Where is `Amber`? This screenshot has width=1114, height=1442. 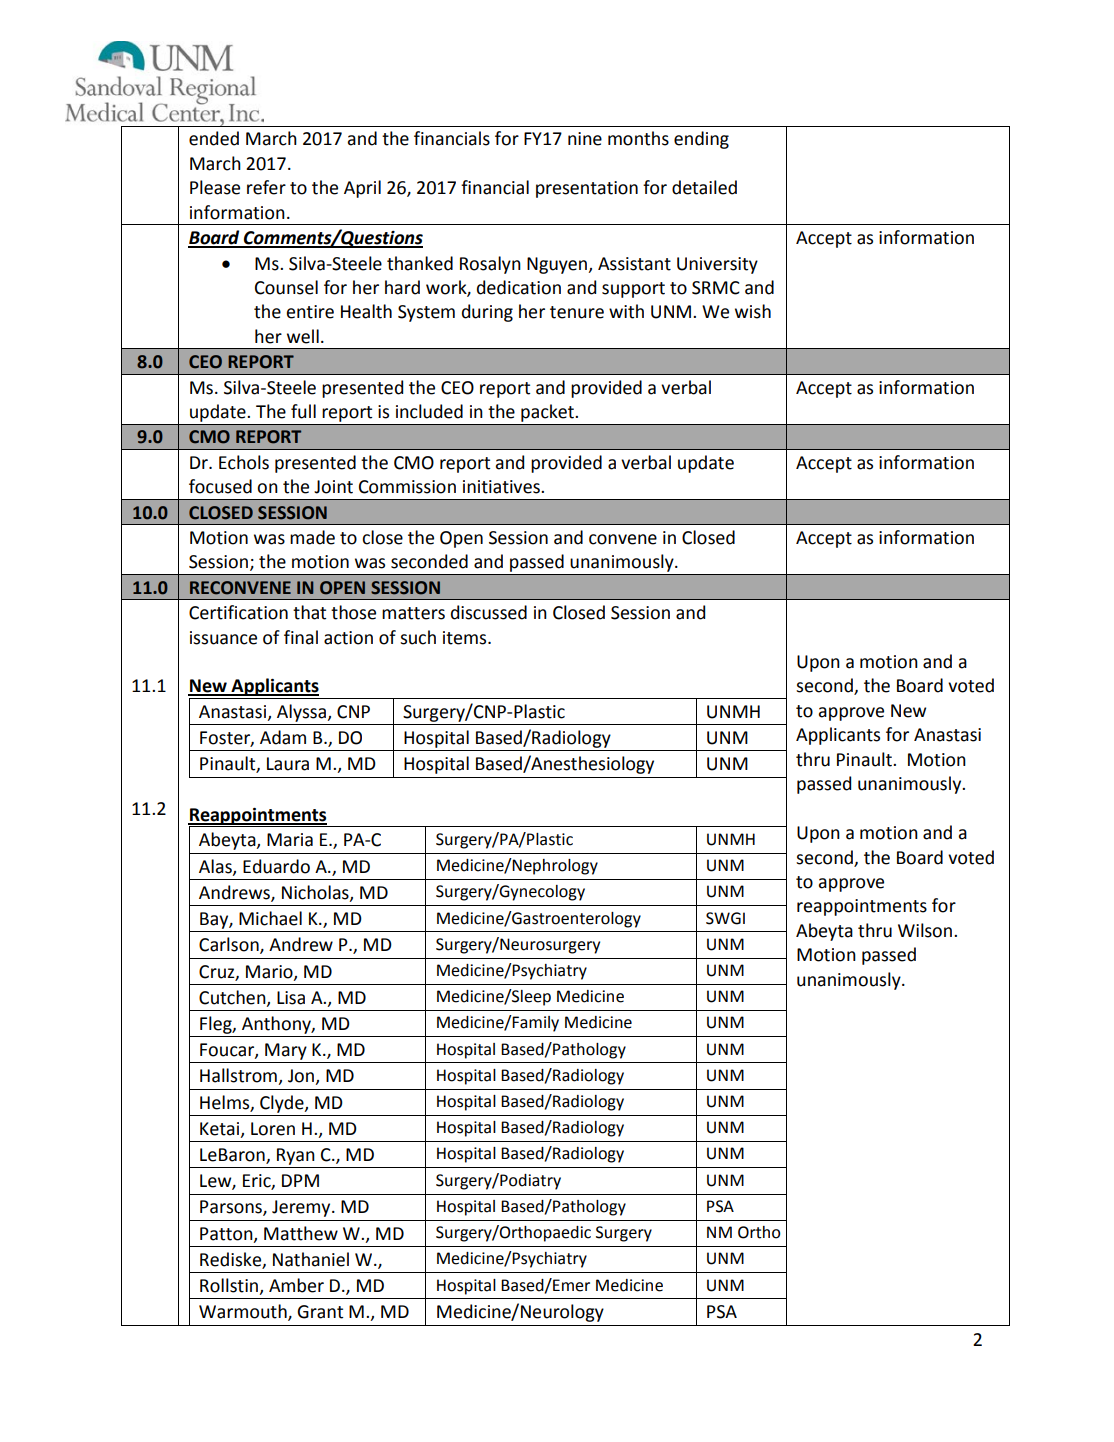
Amber is located at coordinates (296, 1285).
